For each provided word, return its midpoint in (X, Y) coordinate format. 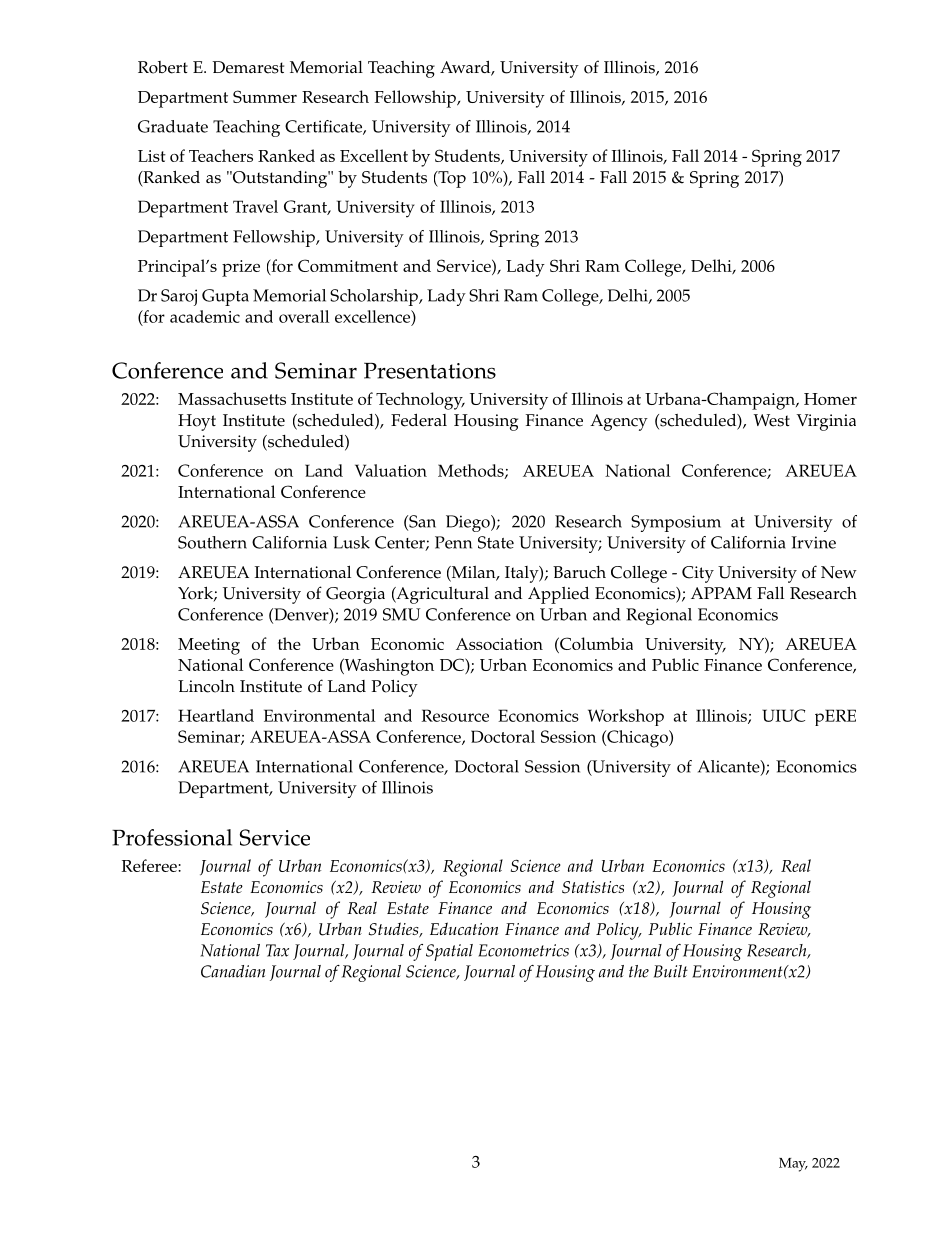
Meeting (209, 646)
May (793, 1165)
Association (499, 644)
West (772, 420)
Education (464, 928)
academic (205, 316)
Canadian (233, 971)
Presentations (430, 371)
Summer (265, 96)
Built (671, 971)
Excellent (374, 155)
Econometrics (523, 950)
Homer (830, 399)
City (698, 574)
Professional (172, 837)
